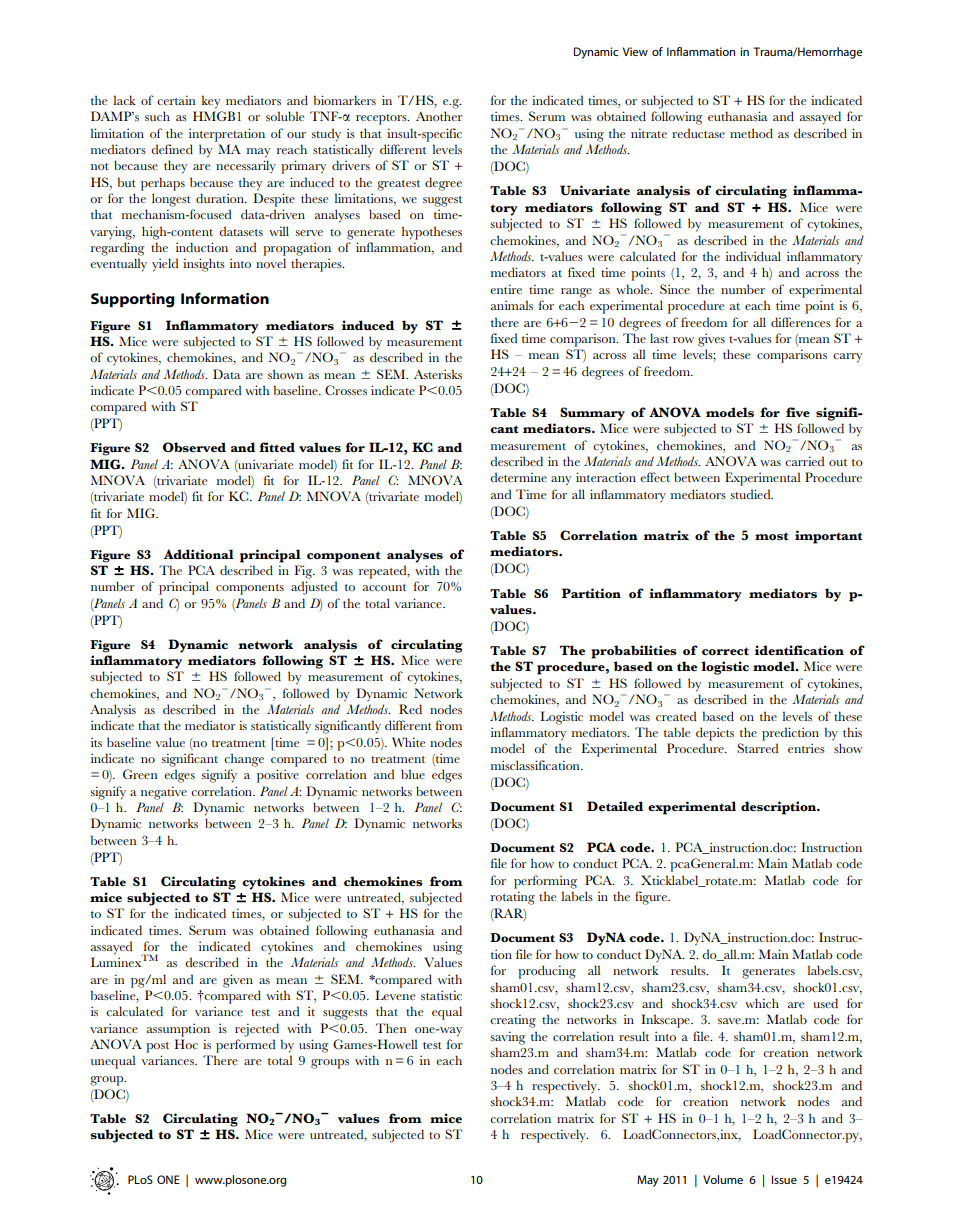  Describe the element at coordinates (508, 1038) in the screenshot. I see `saving` at that location.
